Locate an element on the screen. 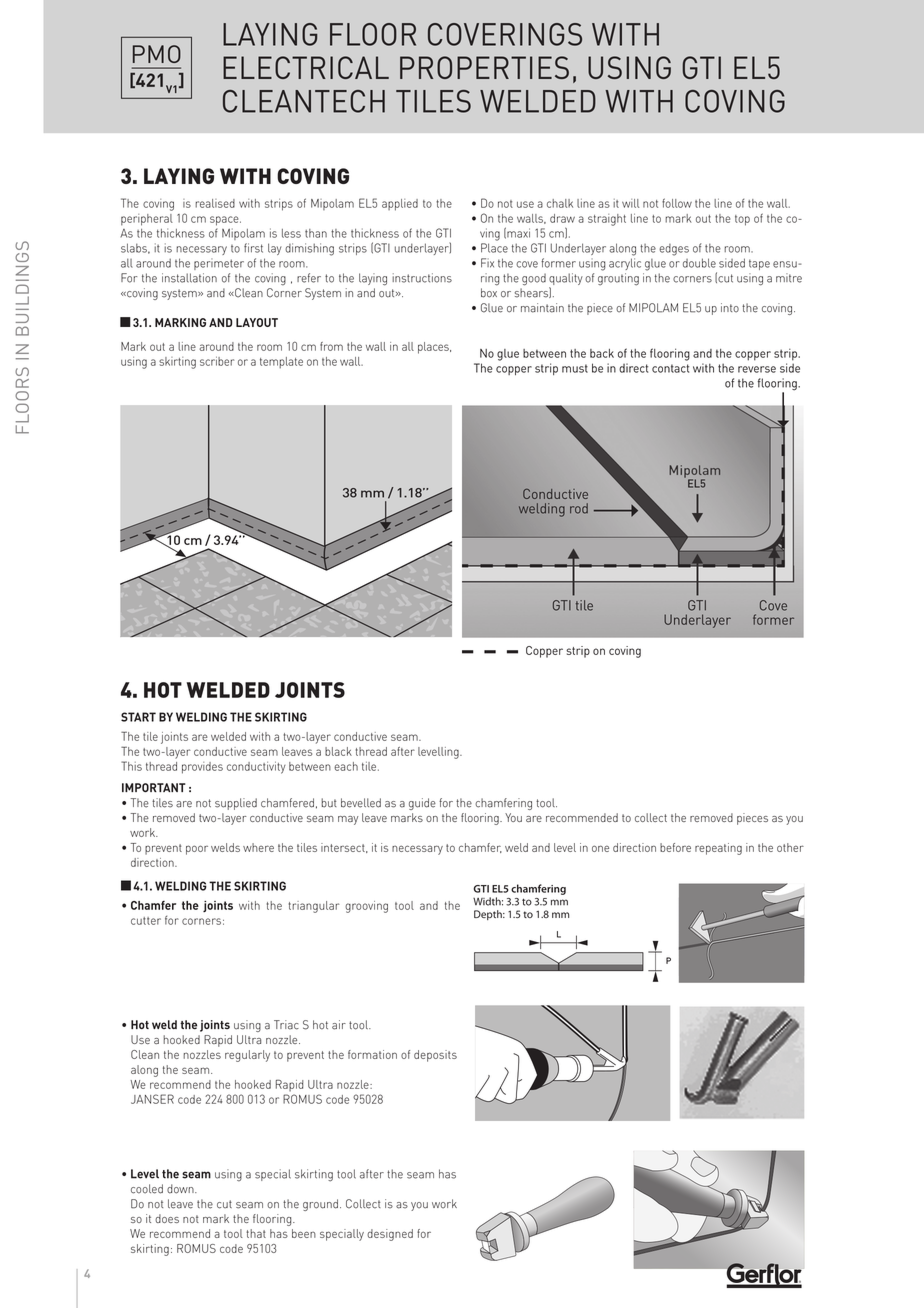 Image resolution: width=924 pixels, height=1308 pixels. PROPERTIES is located at coordinates (484, 67).
